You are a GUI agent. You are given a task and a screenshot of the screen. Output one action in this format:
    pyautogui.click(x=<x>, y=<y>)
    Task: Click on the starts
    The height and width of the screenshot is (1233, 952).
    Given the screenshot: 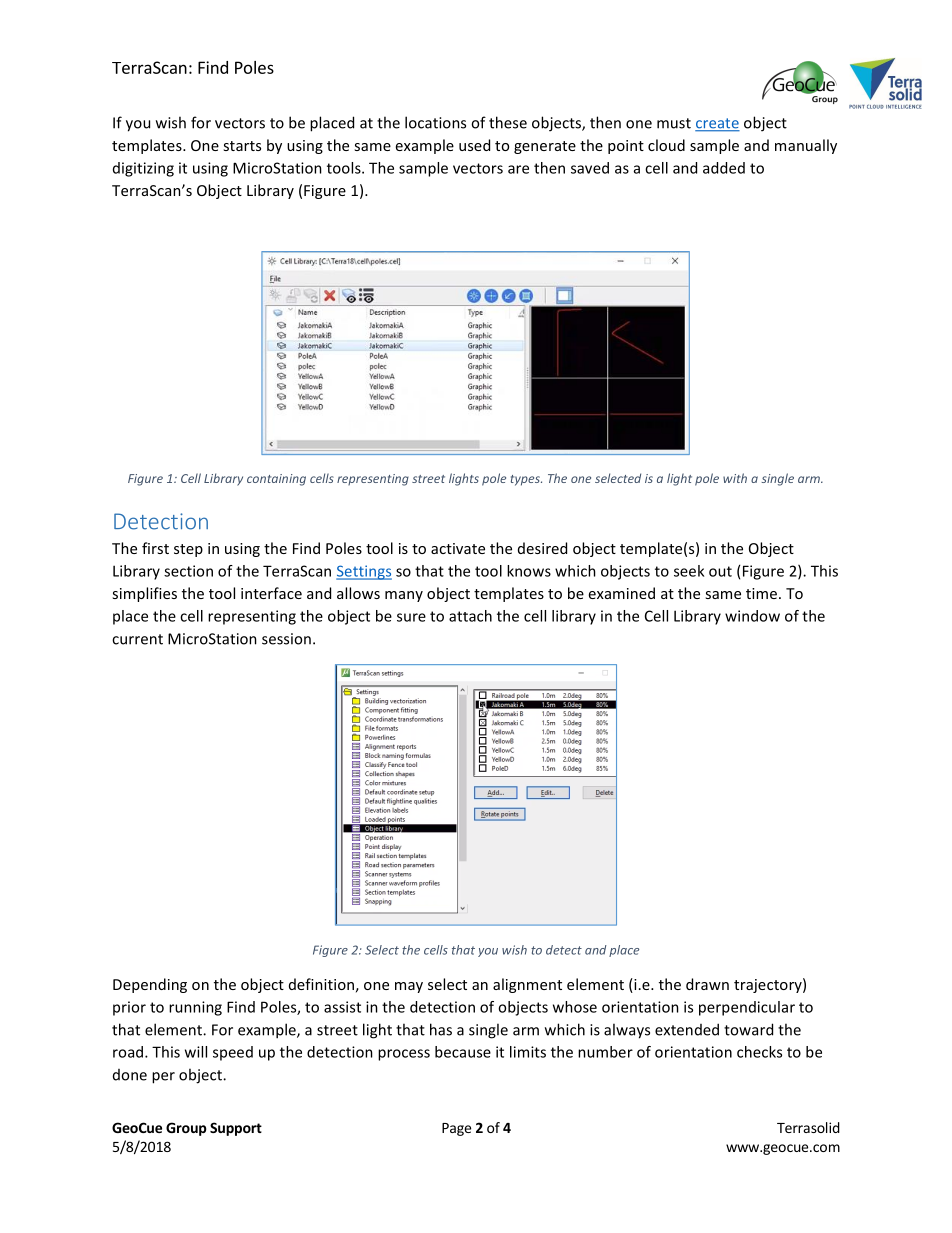 What is the action you would take?
    pyautogui.click(x=242, y=146)
